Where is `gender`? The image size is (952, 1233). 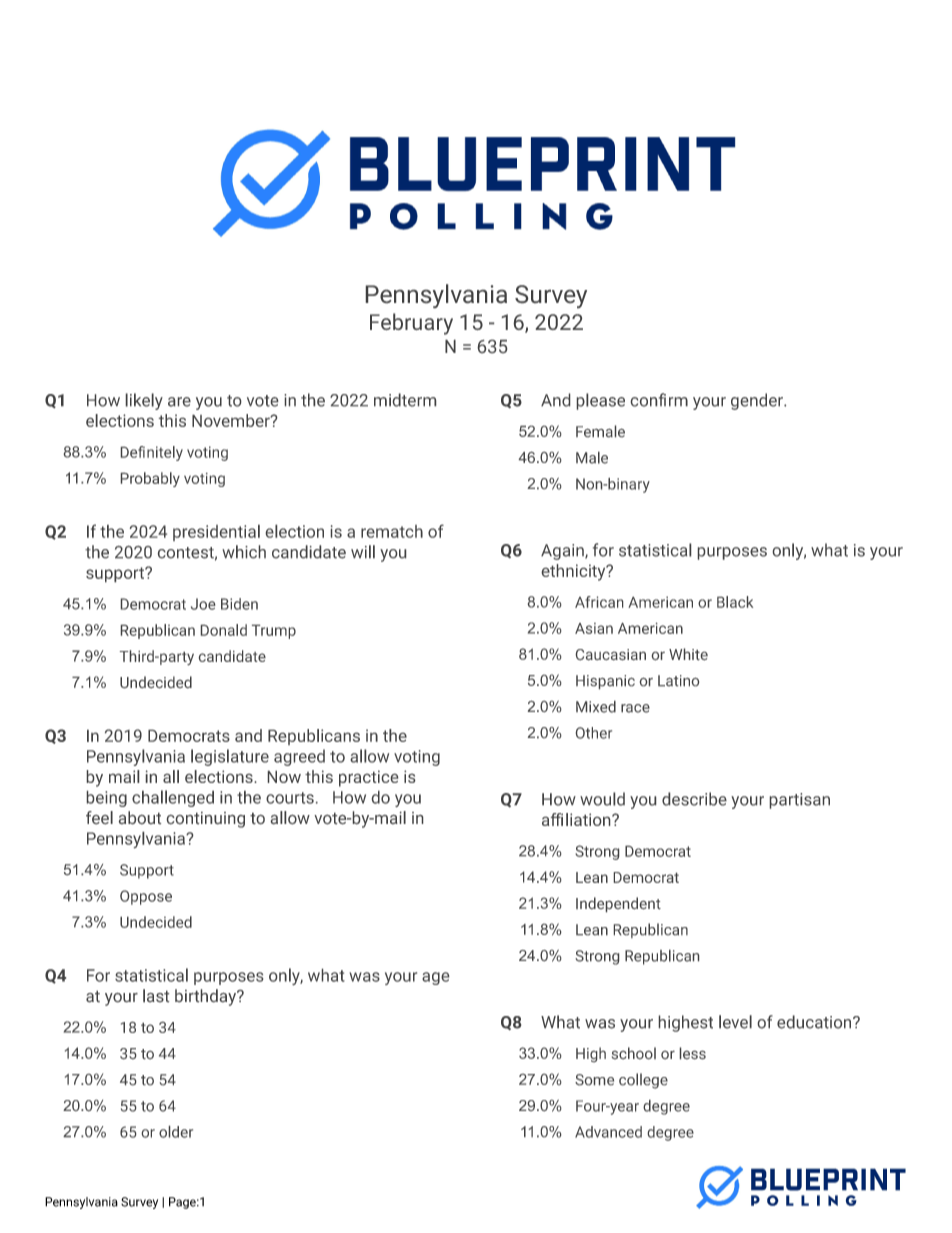 gender is located at coordinates (758, 401).
